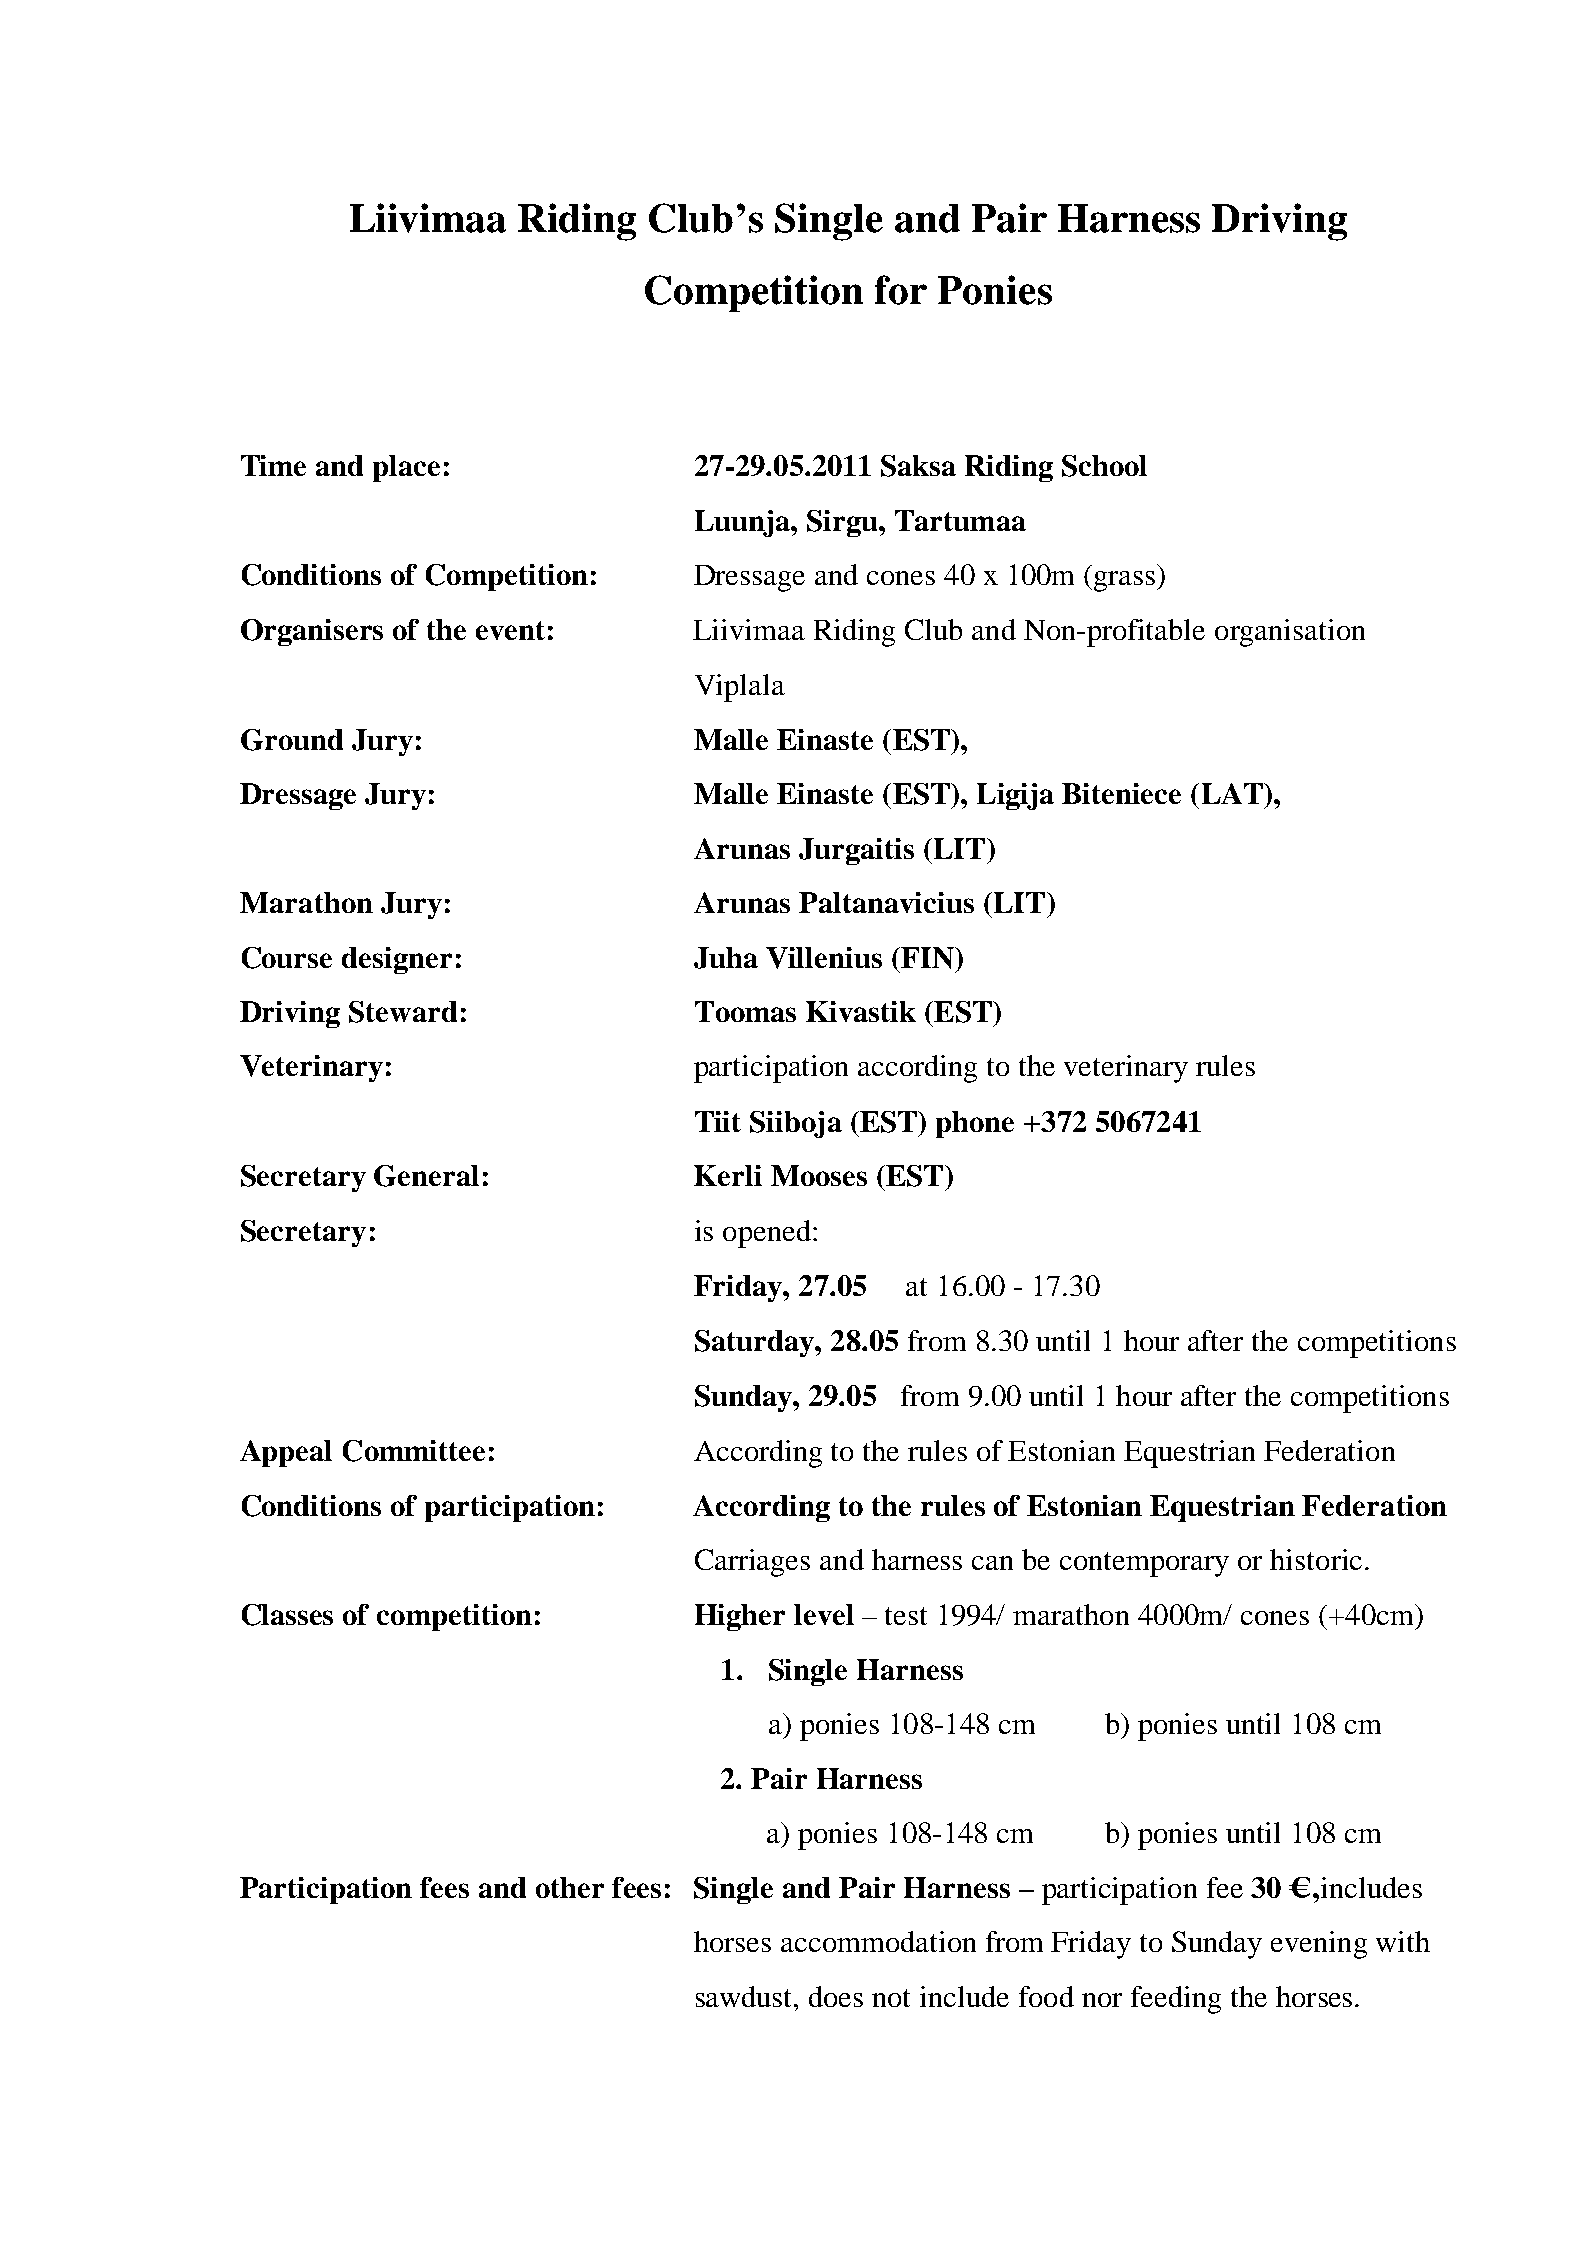 The width and height of the screenshot is (1588, 2248). Describe the element at coordinates (767, 1234) in the screenshot. I see `opened` at that location.
